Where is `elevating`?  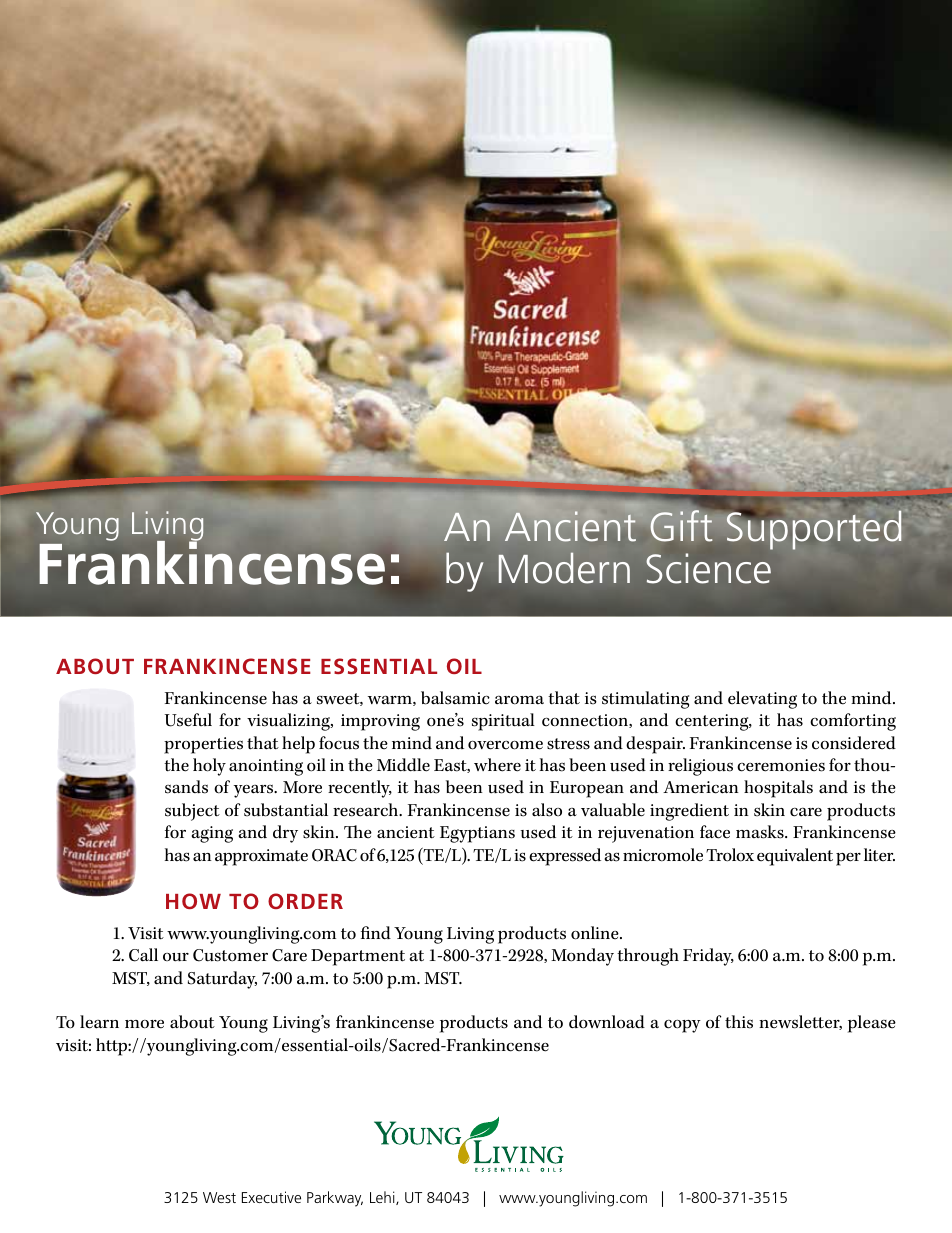
elevating is located at coordinates (762, 700).
